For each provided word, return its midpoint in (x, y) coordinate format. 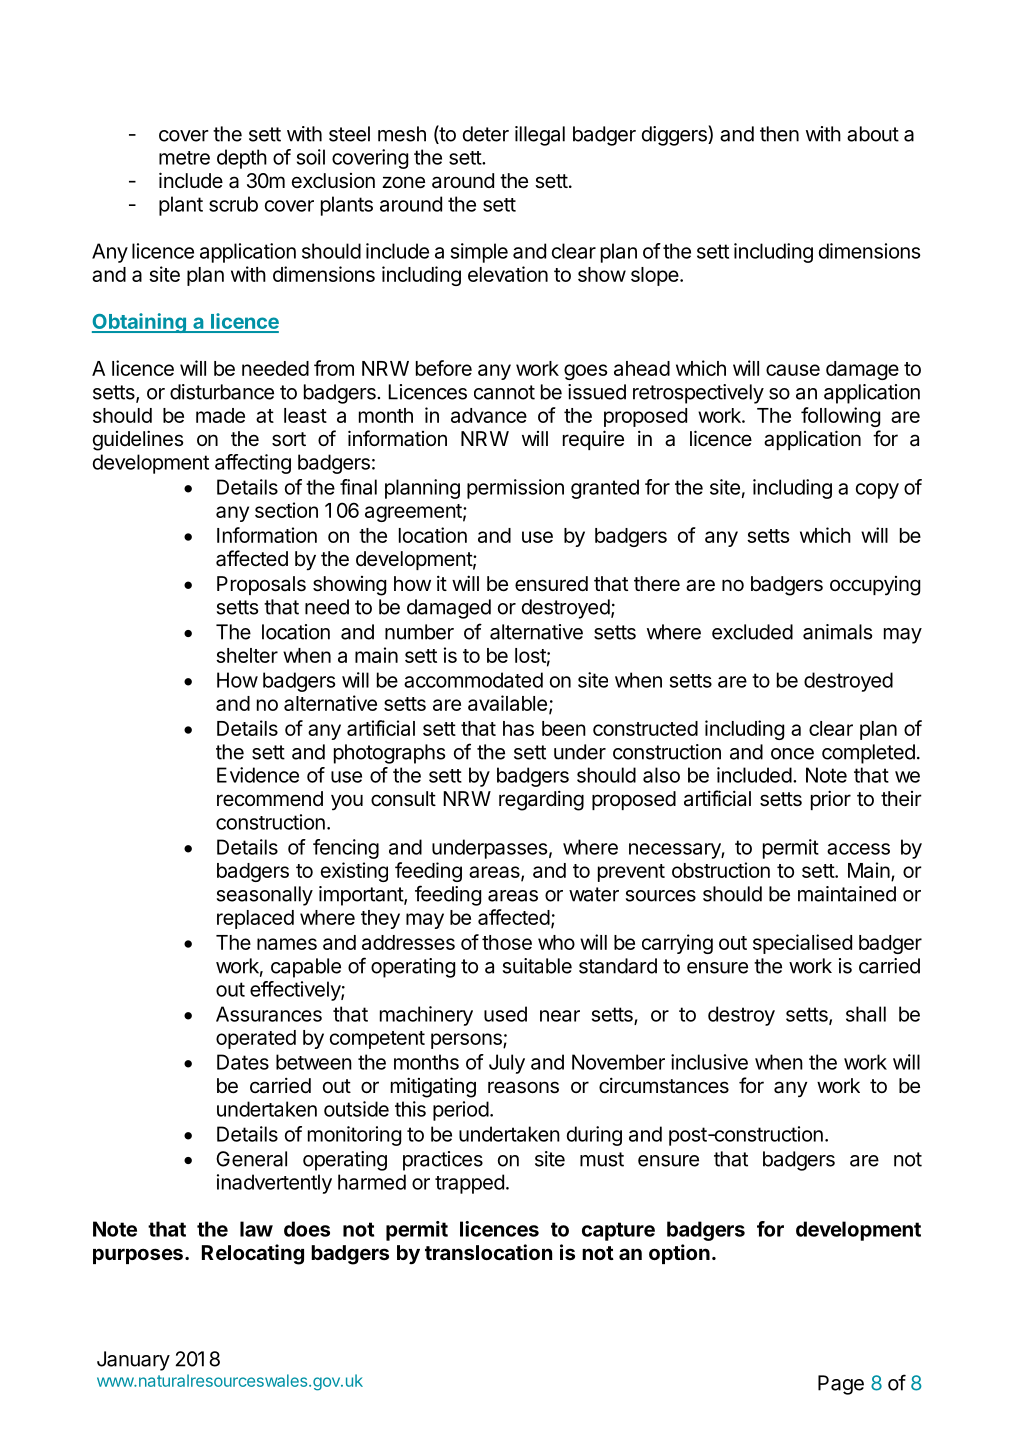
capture (618, 1231)
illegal (540, 136)
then (779, 134)
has (518, 728)
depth (242, 159)
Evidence (258, 775)
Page (841, 1385)
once (792, 754)
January (133, 1361)
